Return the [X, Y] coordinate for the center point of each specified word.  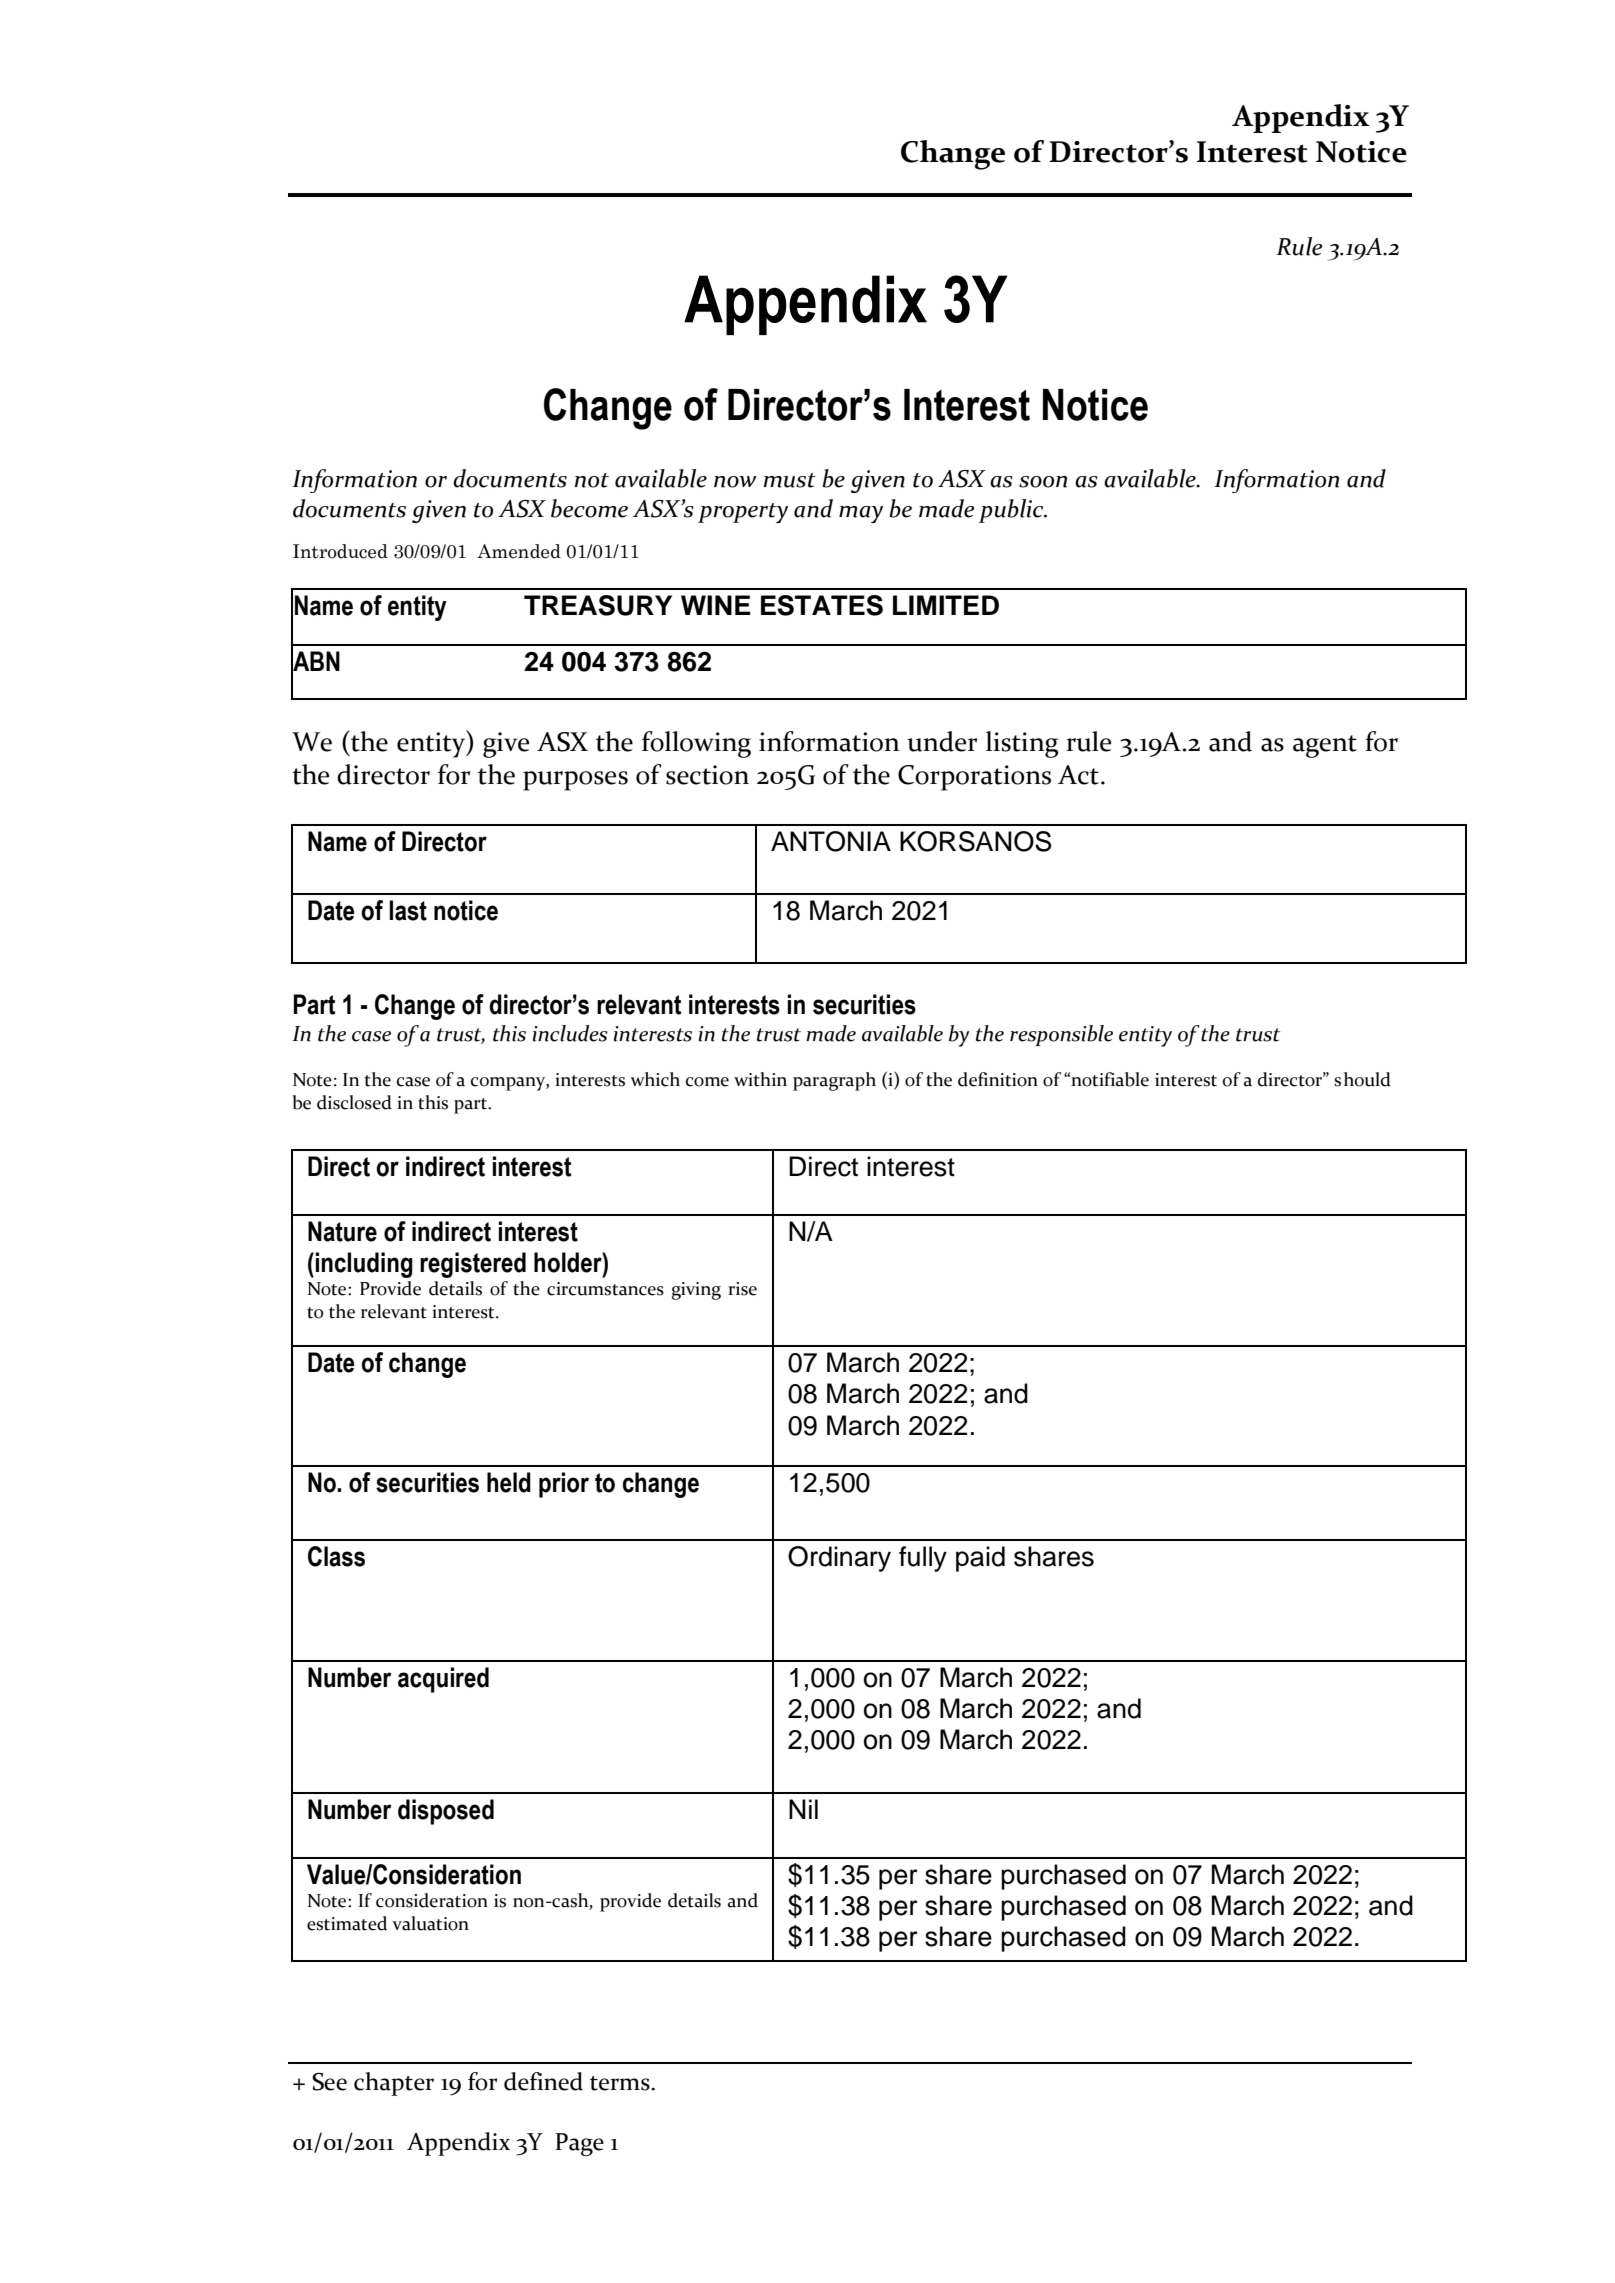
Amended [519, 551]
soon [1043, 482]
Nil [803, 1809]
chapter [394, 2084]
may [861, 514]
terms [621, 2083]
